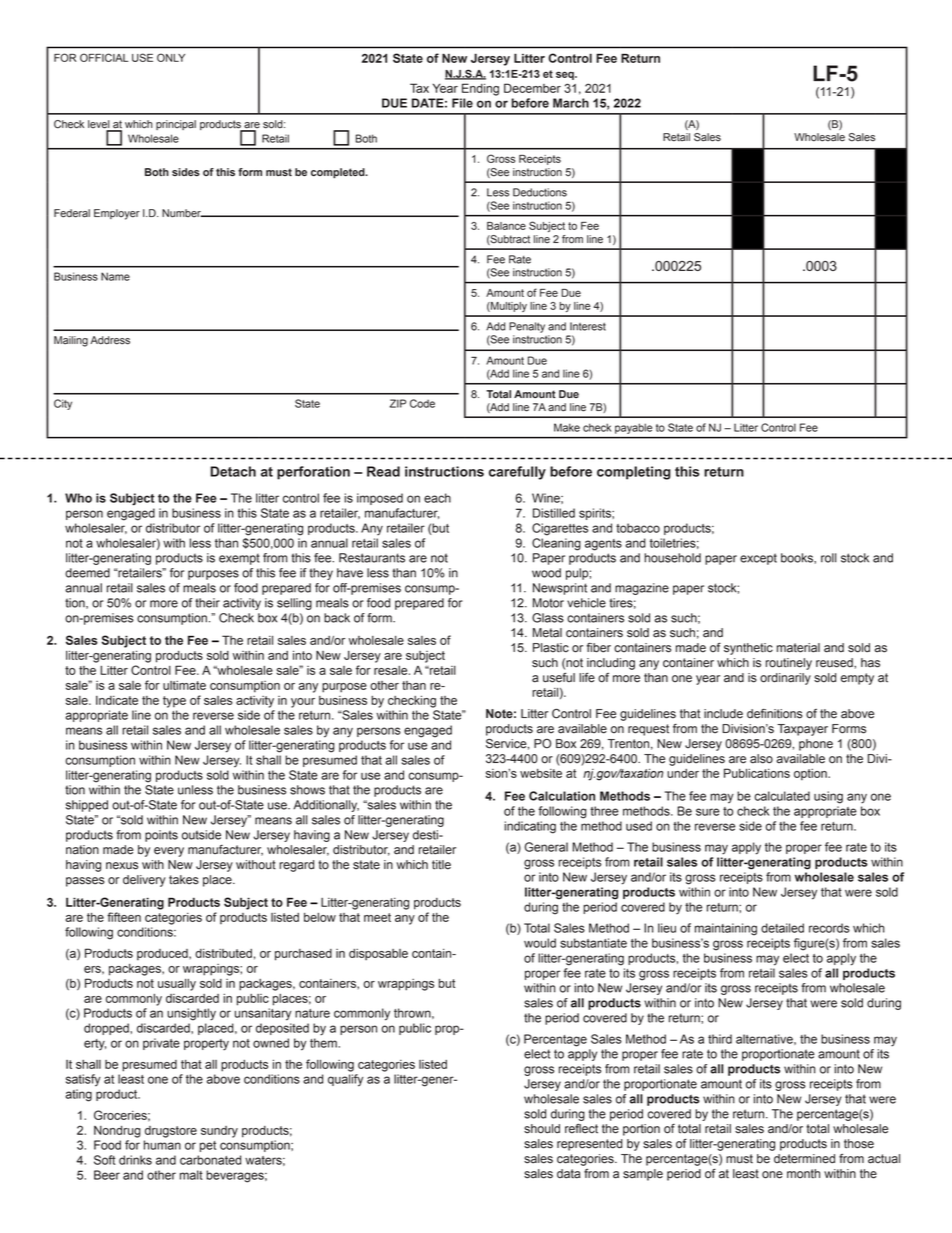  What do you see at coordinates (162, 1145) in the image?
I see `human` at bounding box center [162, 1145].
